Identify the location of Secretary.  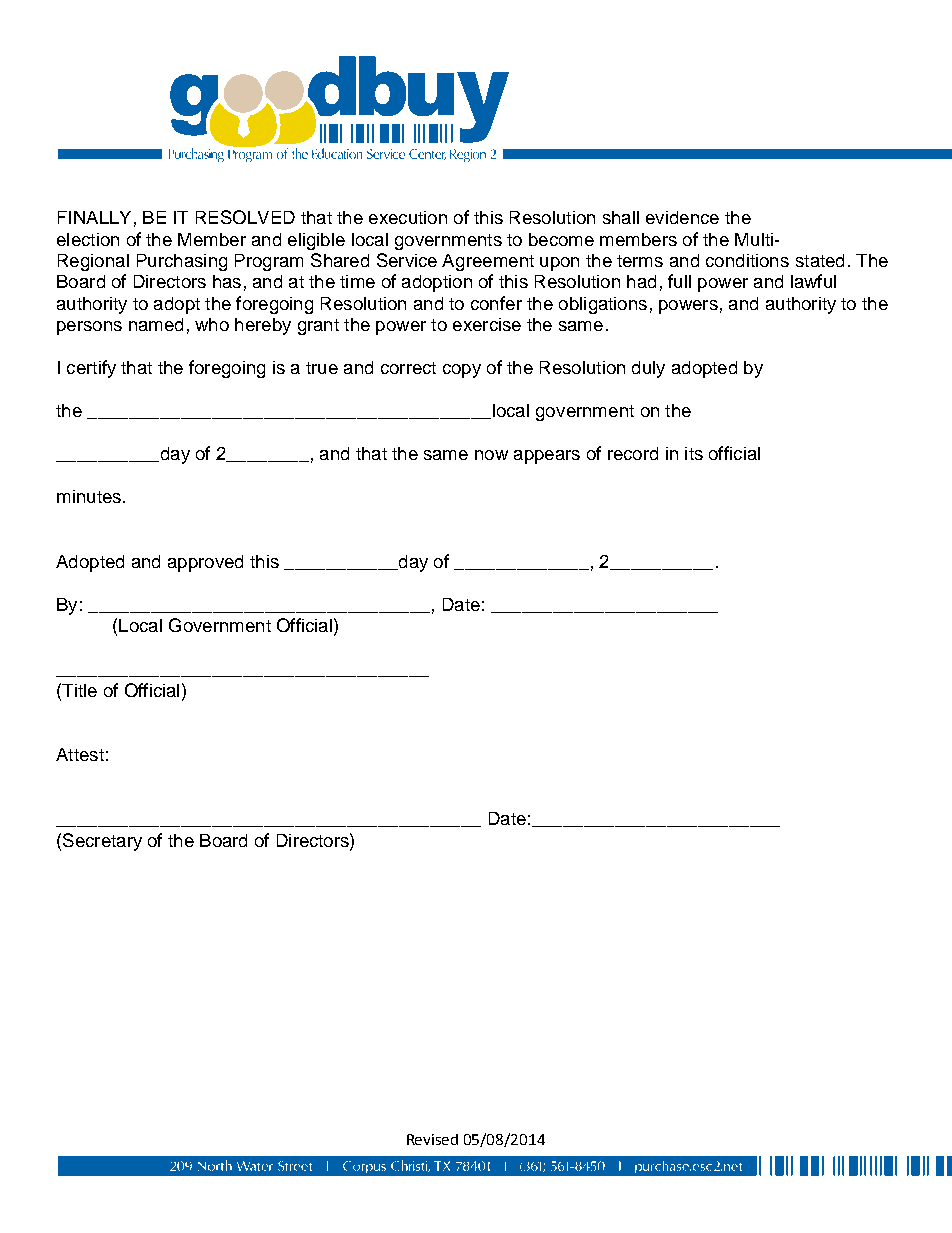
(102, 842).
